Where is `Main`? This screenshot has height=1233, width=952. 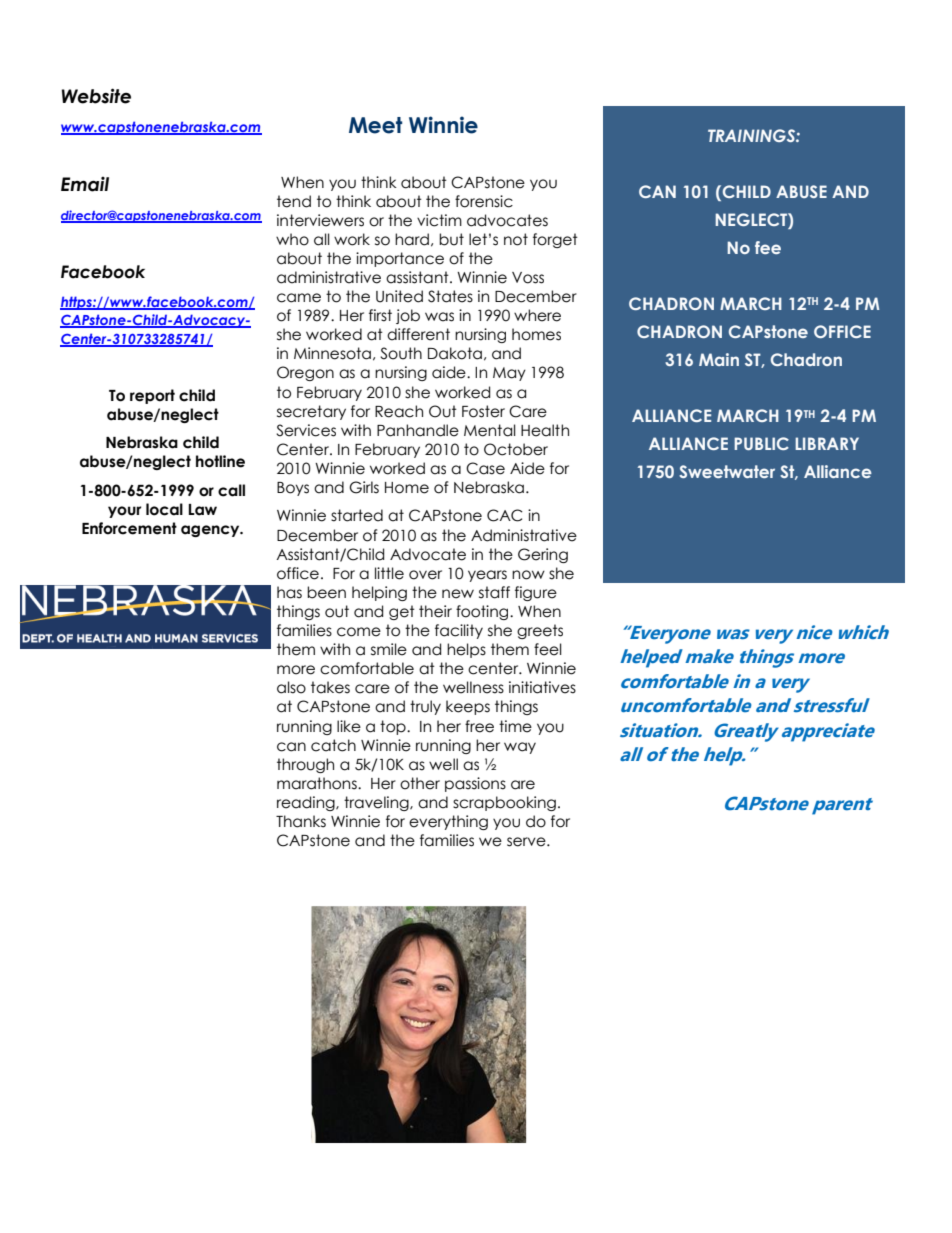
Main is located at coordinates (719, 359).
